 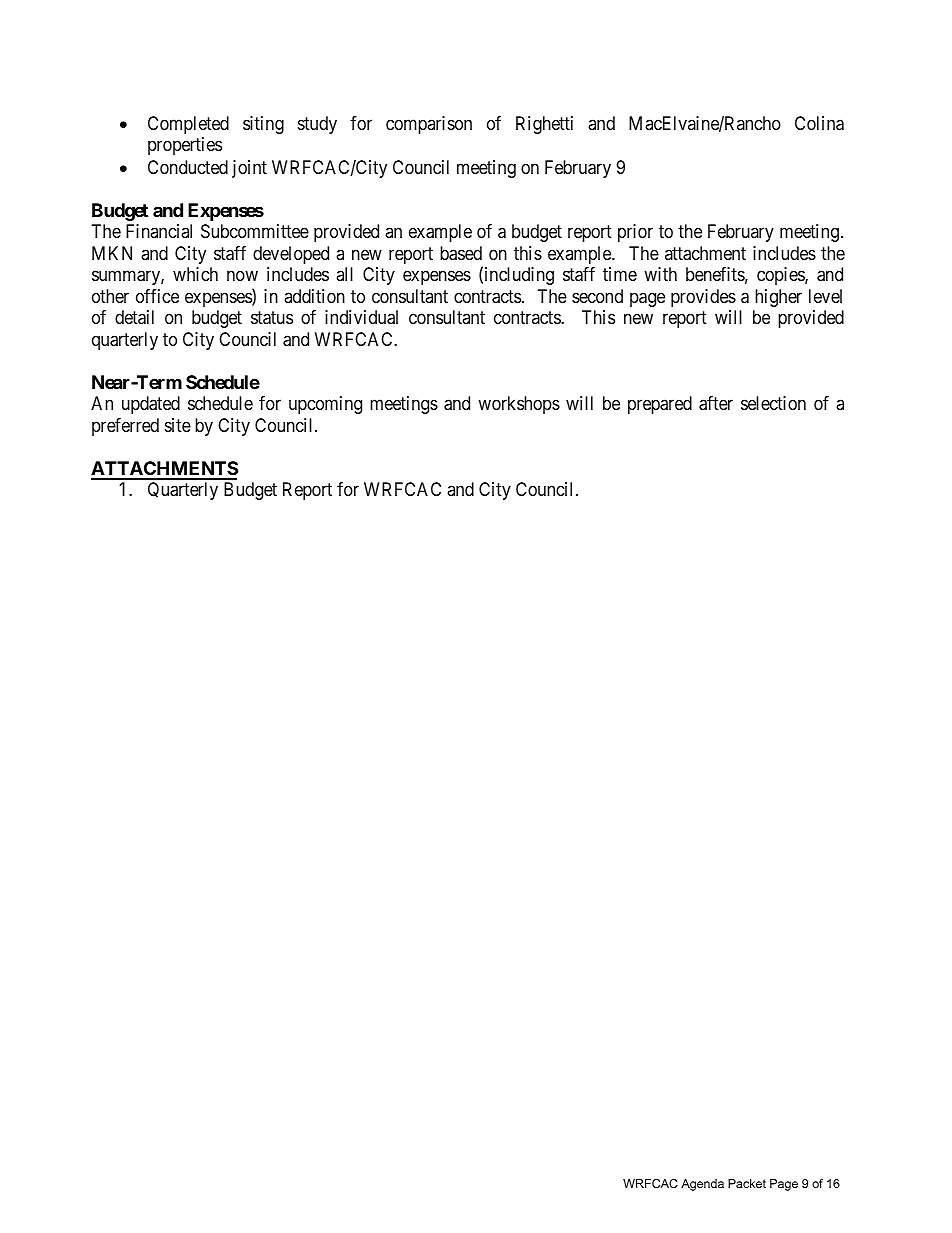 I want to click on site, so click(x=178, y=425).
